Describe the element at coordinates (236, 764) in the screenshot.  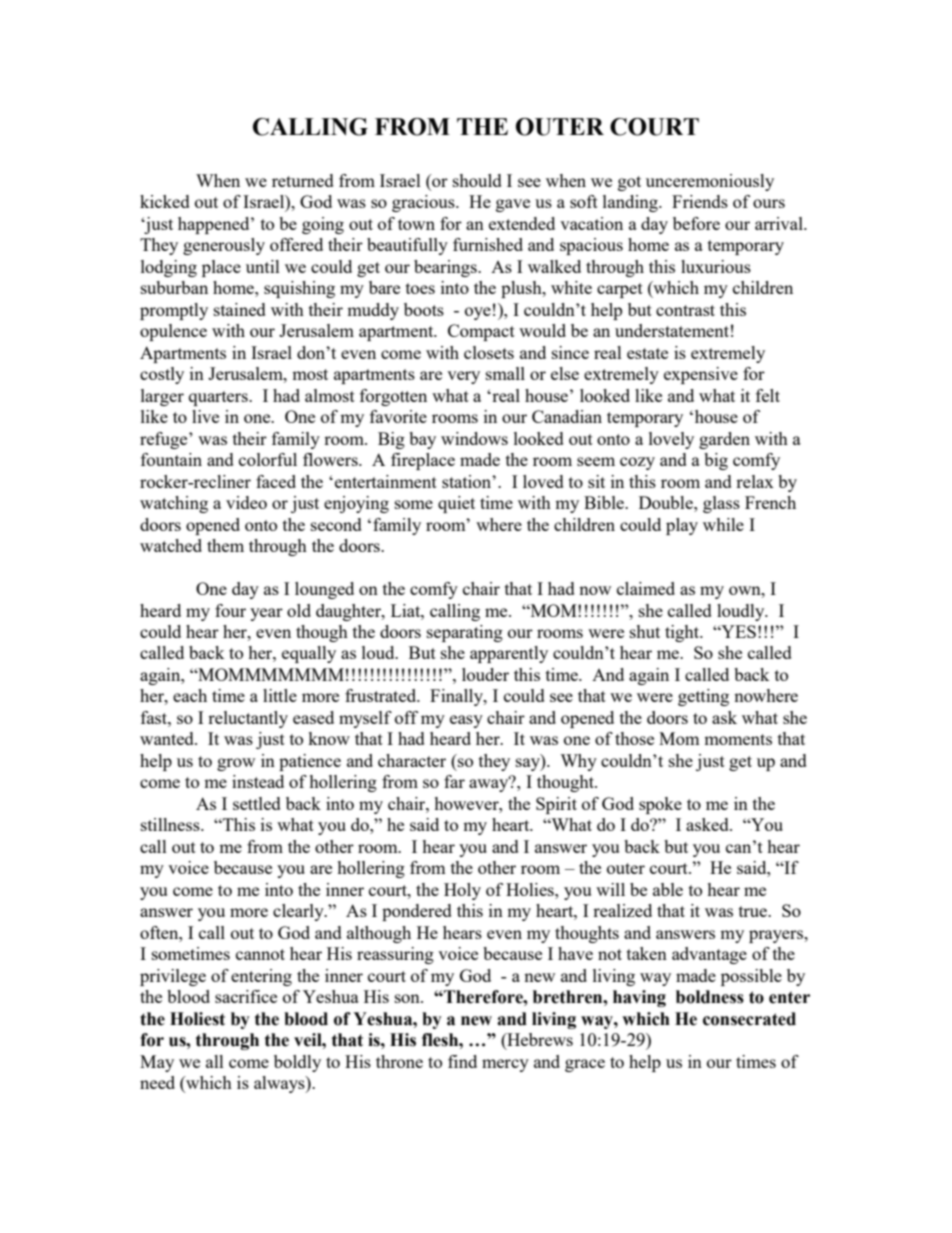
I see `grow` at that location.
